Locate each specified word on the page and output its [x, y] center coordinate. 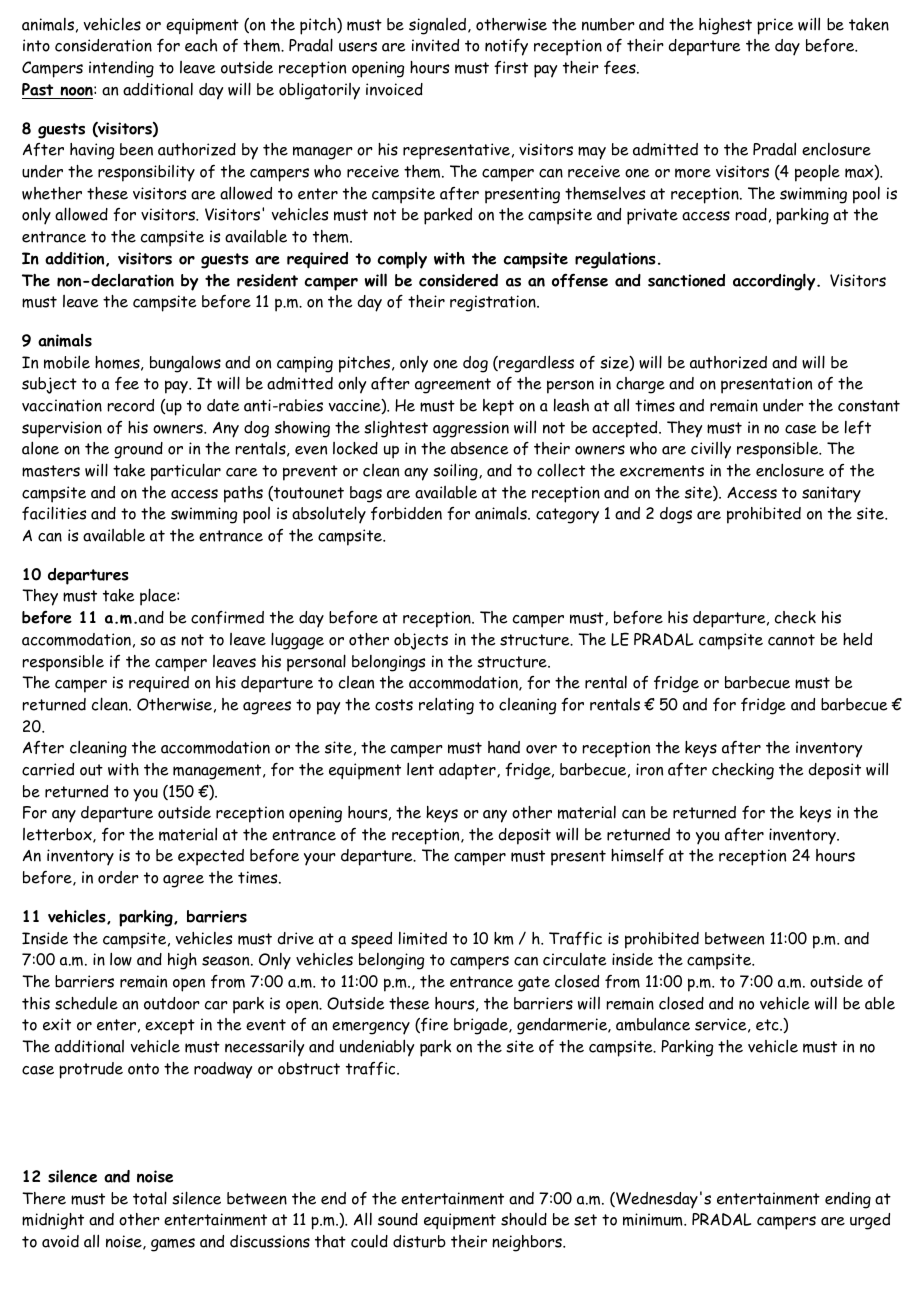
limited [423, 938]
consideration [103, 45]
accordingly [775, 282]
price [775, 26]
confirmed [227, 617]
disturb [419, 1241]
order [118, 877]
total [150, 1198]
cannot [791, 640]
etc [768, 1025]
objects [421, 641]
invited [435, 45]
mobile [67, 362]
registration [494, 303]
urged [870, 1221]
